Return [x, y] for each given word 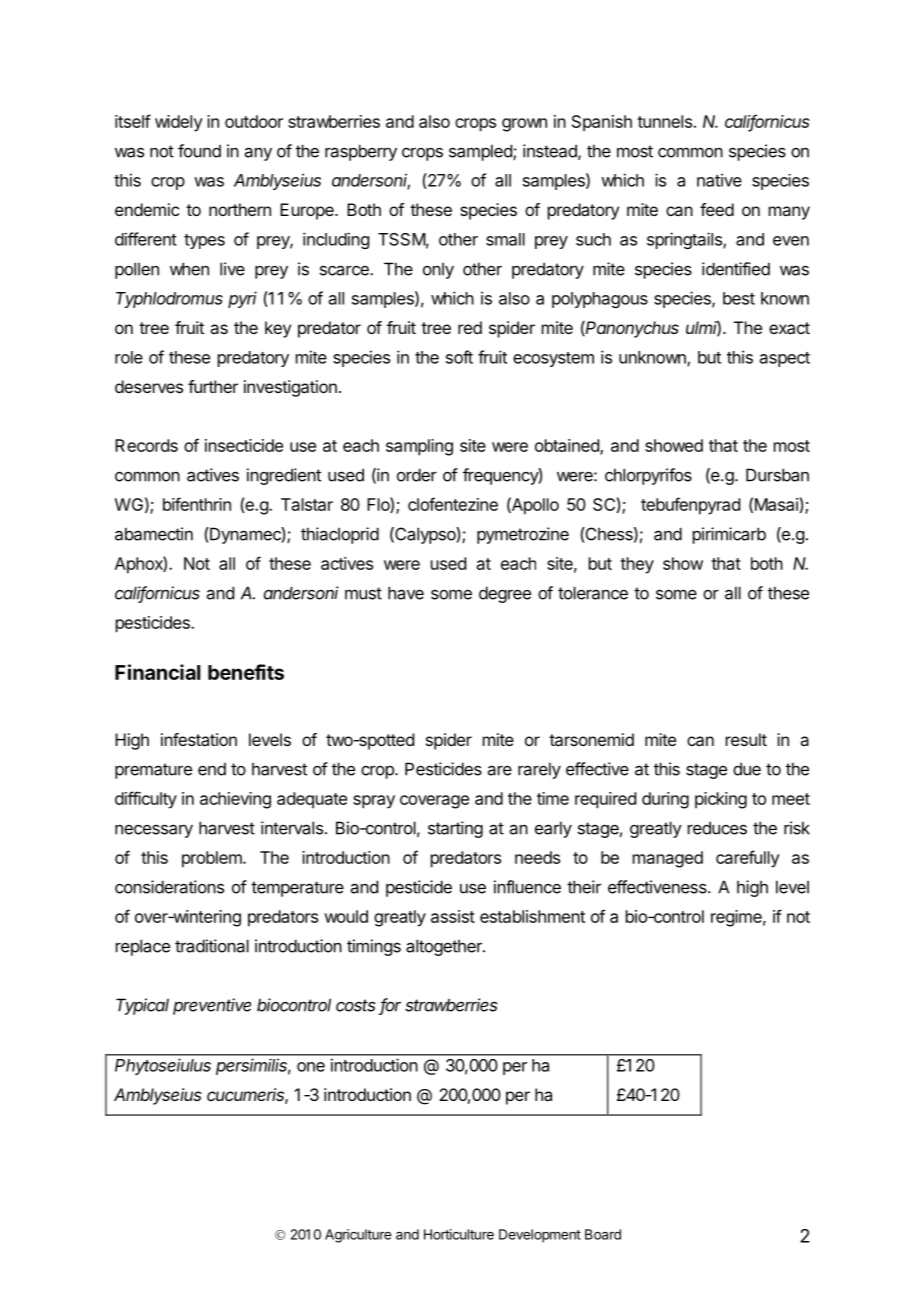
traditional [212, 946]
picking [721, 800]
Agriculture [358, 1236]
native [719, 180]
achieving [235, 800]
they [637, 565]
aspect [785, 359]
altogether [445, 947]
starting [455, 829]
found [199, 151]
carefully [748, 859]
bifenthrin [197, 504]
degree [505, 594]
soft [459, 357]
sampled [481, 152]
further [213, 386]
